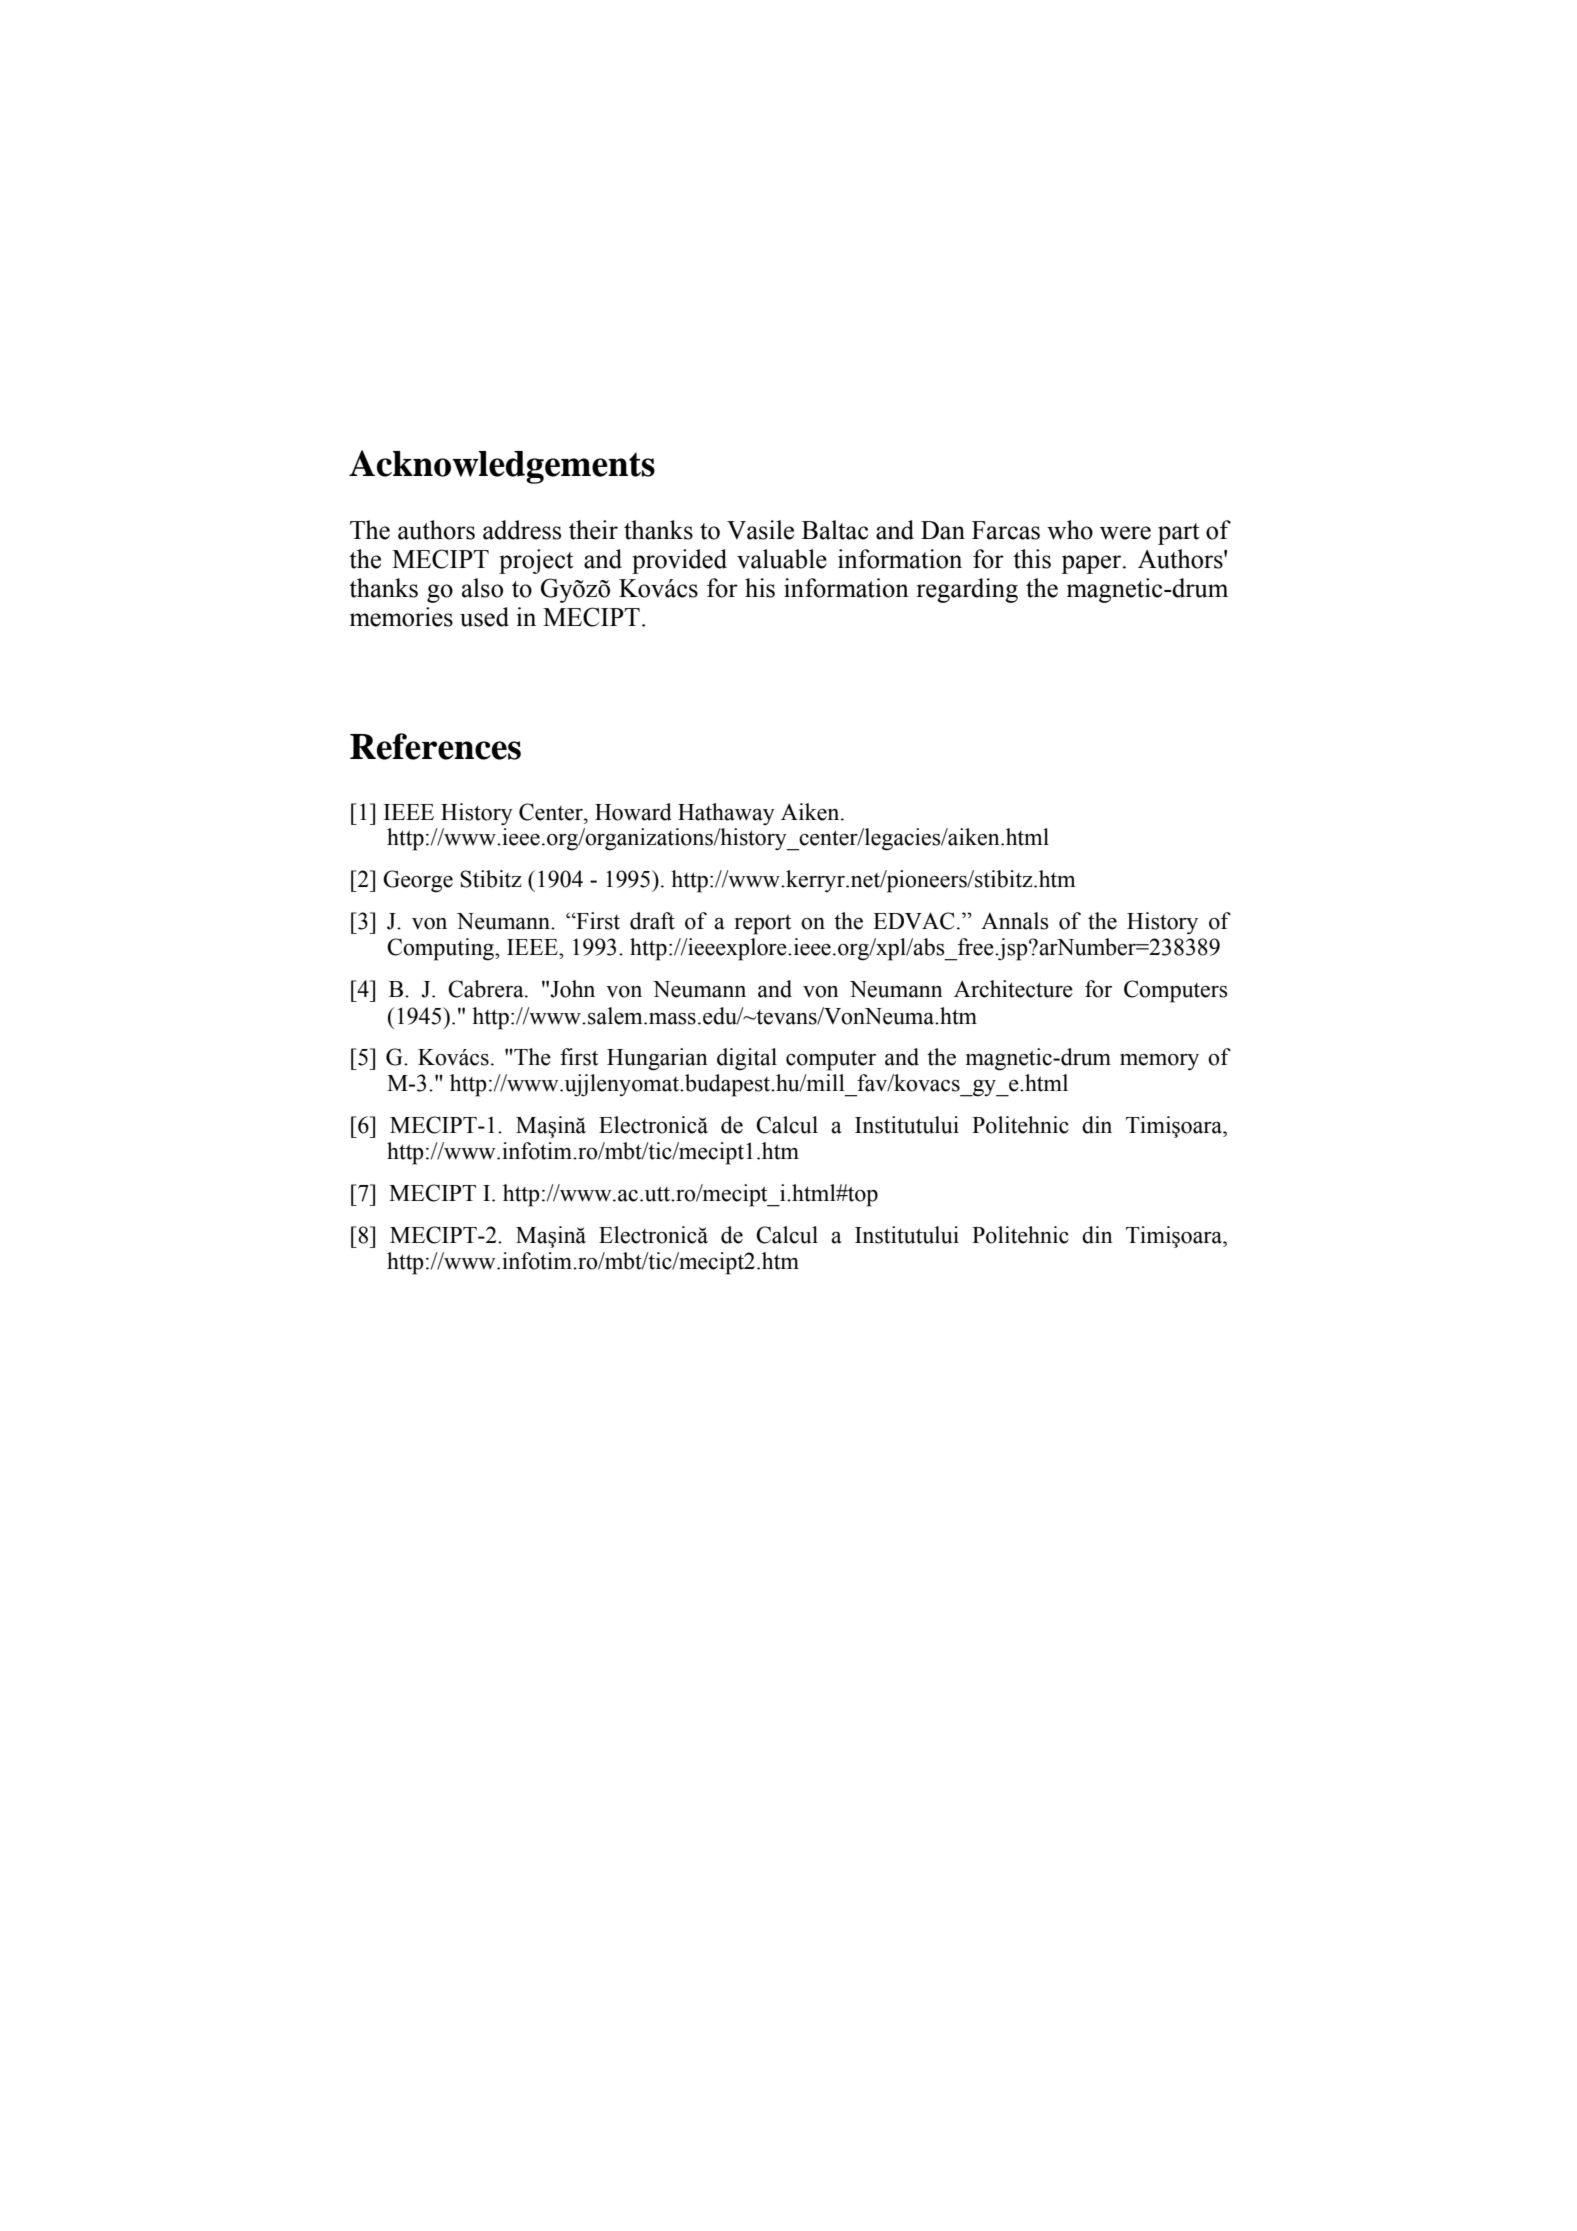  What do you see at coordinates (726, 814) in the image?
I see `Hathaway` at bounding box center [726, 814].
